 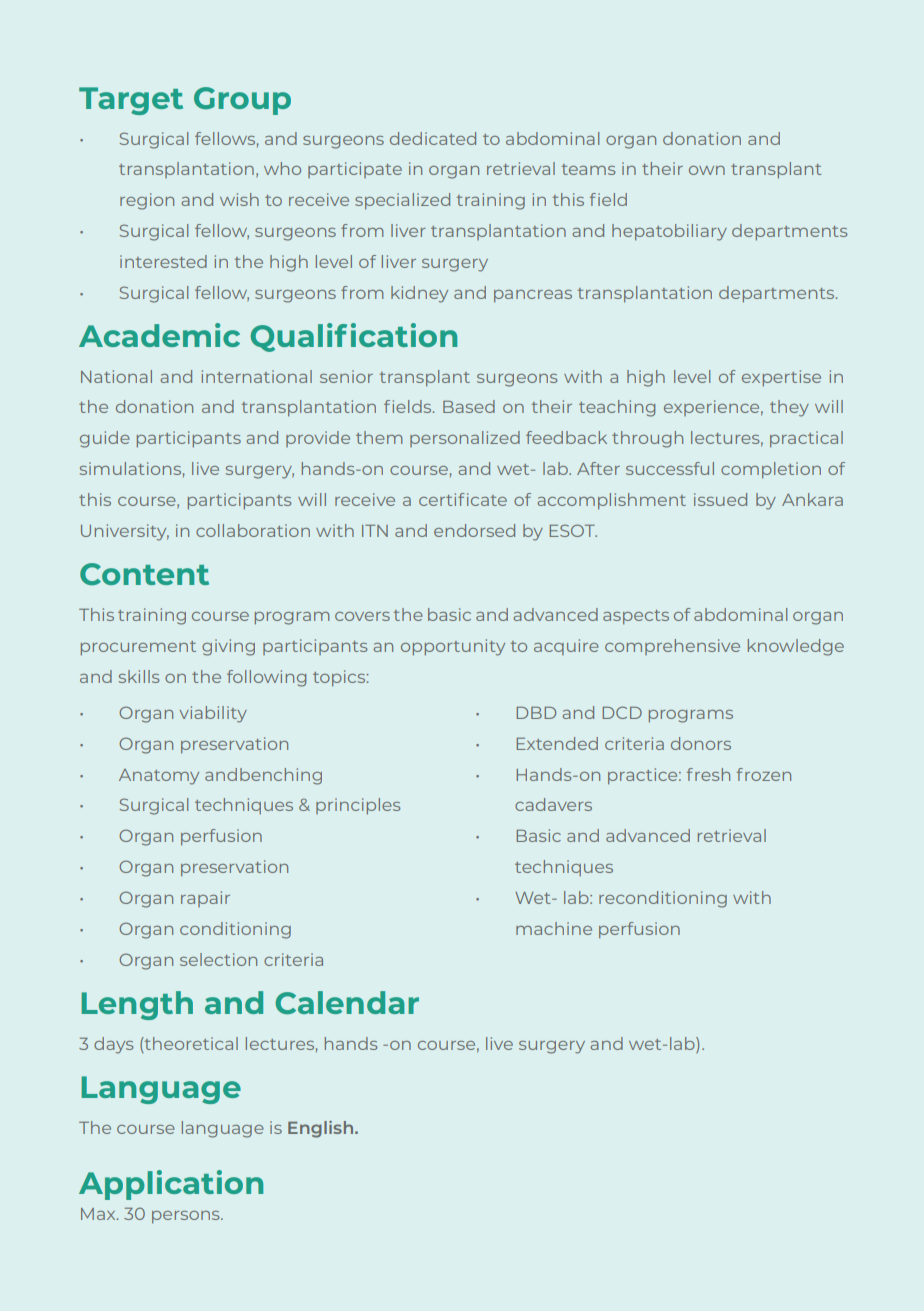 I want to click on certificate, so click(x=463, y=499).
